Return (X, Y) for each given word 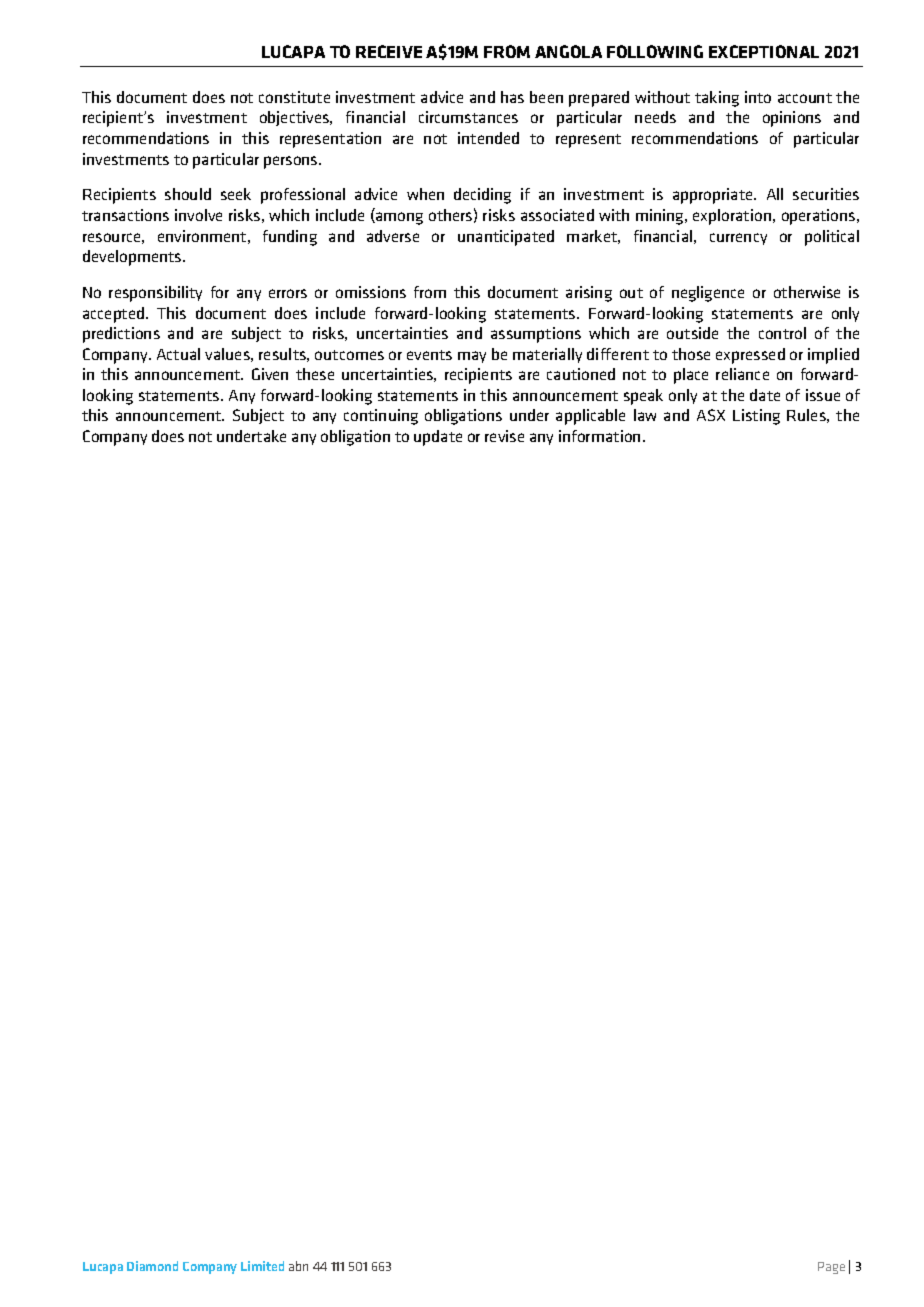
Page (831, 1268)
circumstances (468, 117)
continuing (381, 417)
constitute (294, 97)
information (599, 436)
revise (504, 436)
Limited (262, 1266)
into (758, 97)
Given (270, 374)
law (645, 415)
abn (298, 1266)
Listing (756, 417)
